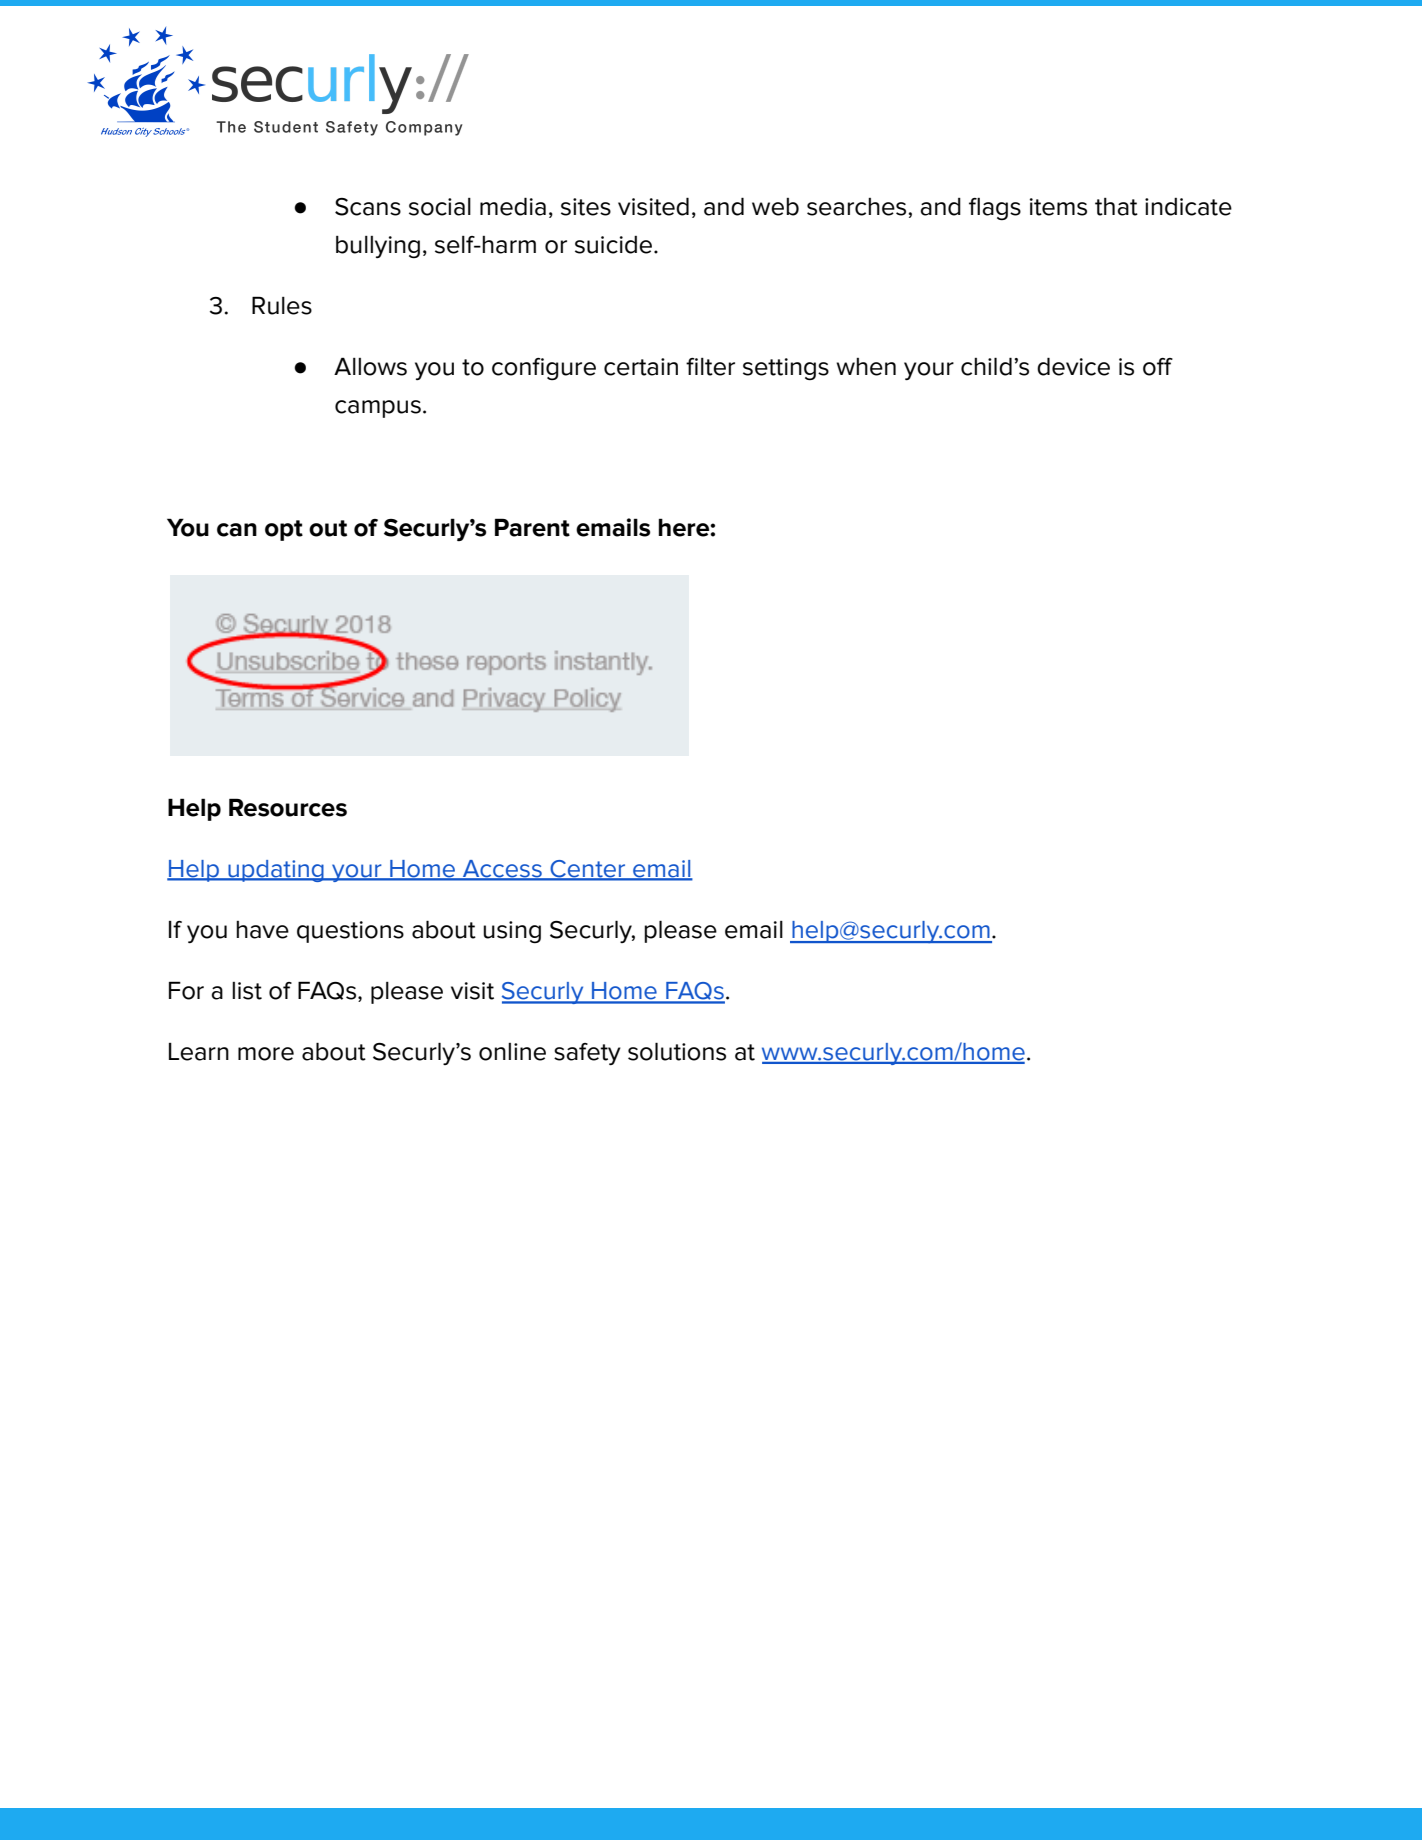 This page has height=1840, width=1422. I want to click on items, so click(1058, 207).
